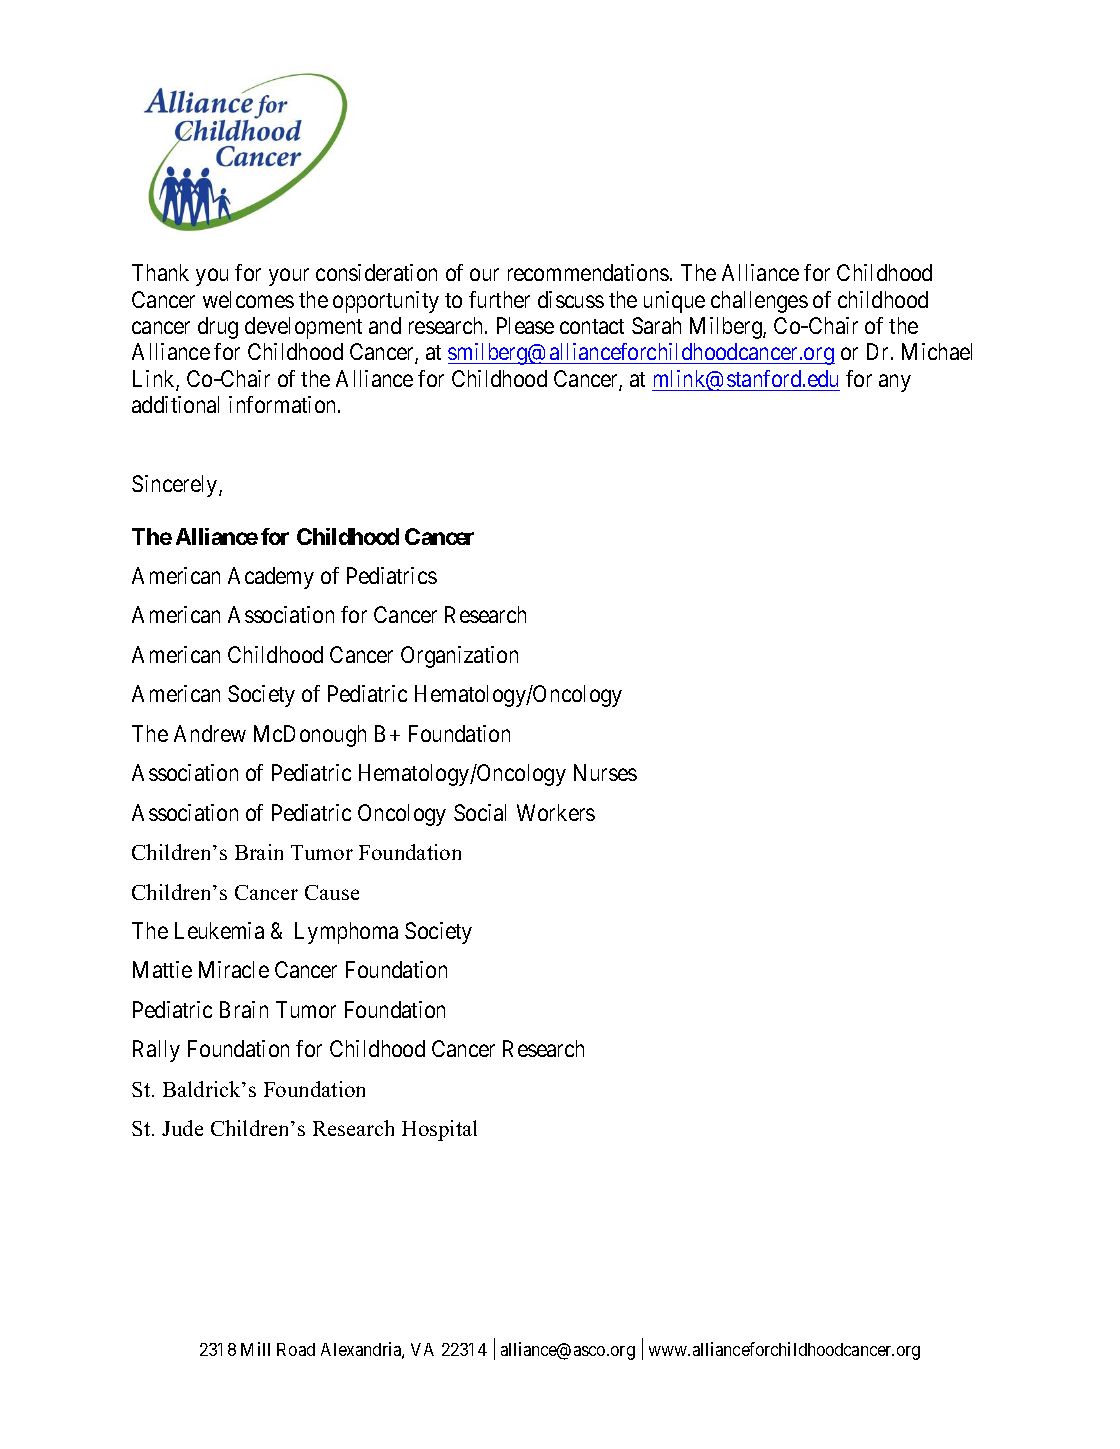  What do you see at coordinates (759, 302) in the page?
I see `challenges` at bounding box center [759, 302].
